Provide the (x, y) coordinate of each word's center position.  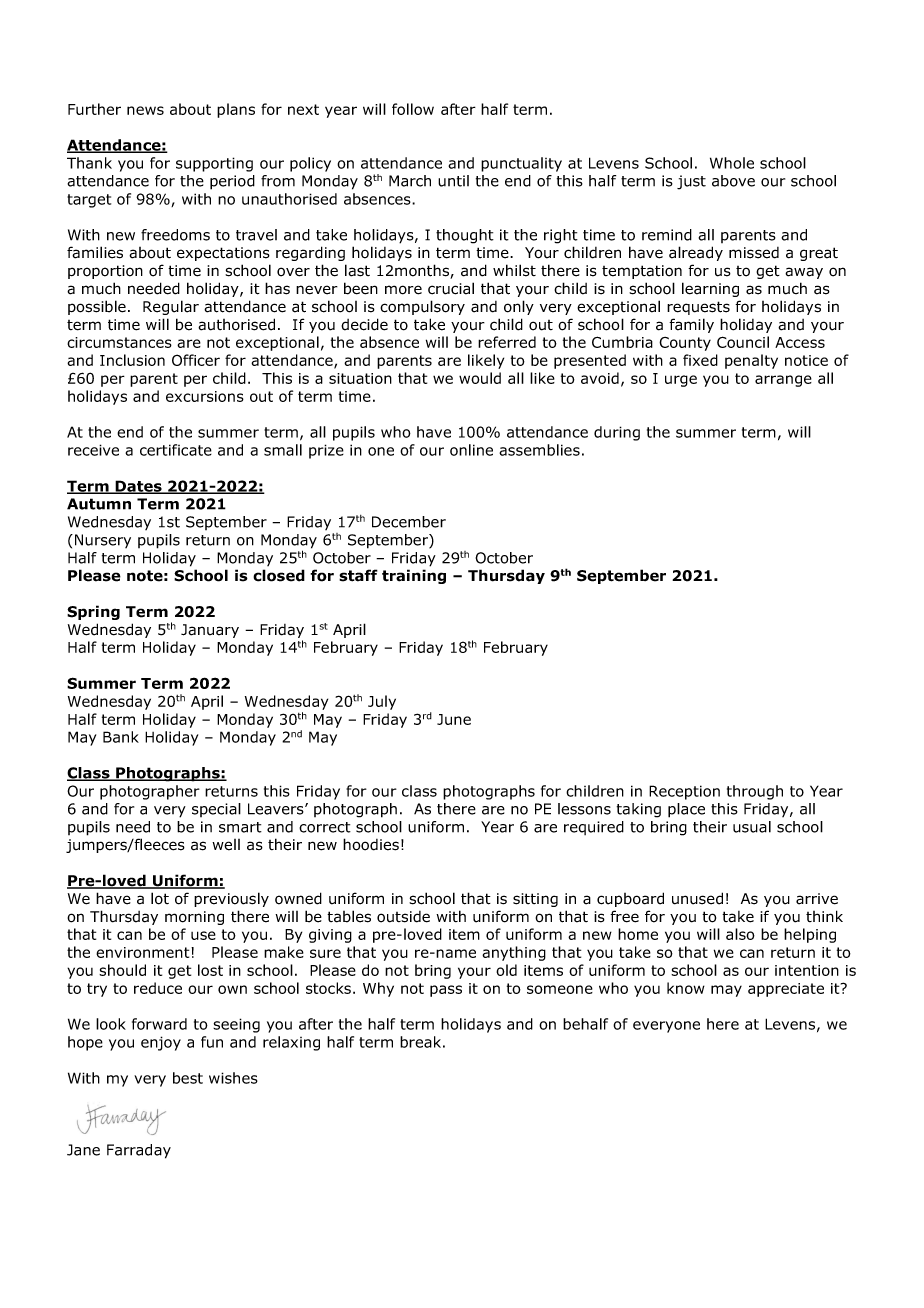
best (188, 1078)
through (755, 792)
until (453, 181)
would (480, 378)
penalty (751, 361)
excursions (205, 396)
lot (160, 898)
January (210, 631)
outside (403, 917)
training (414, 576)
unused (697, 898)
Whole (732, 163)
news (145, 110)
